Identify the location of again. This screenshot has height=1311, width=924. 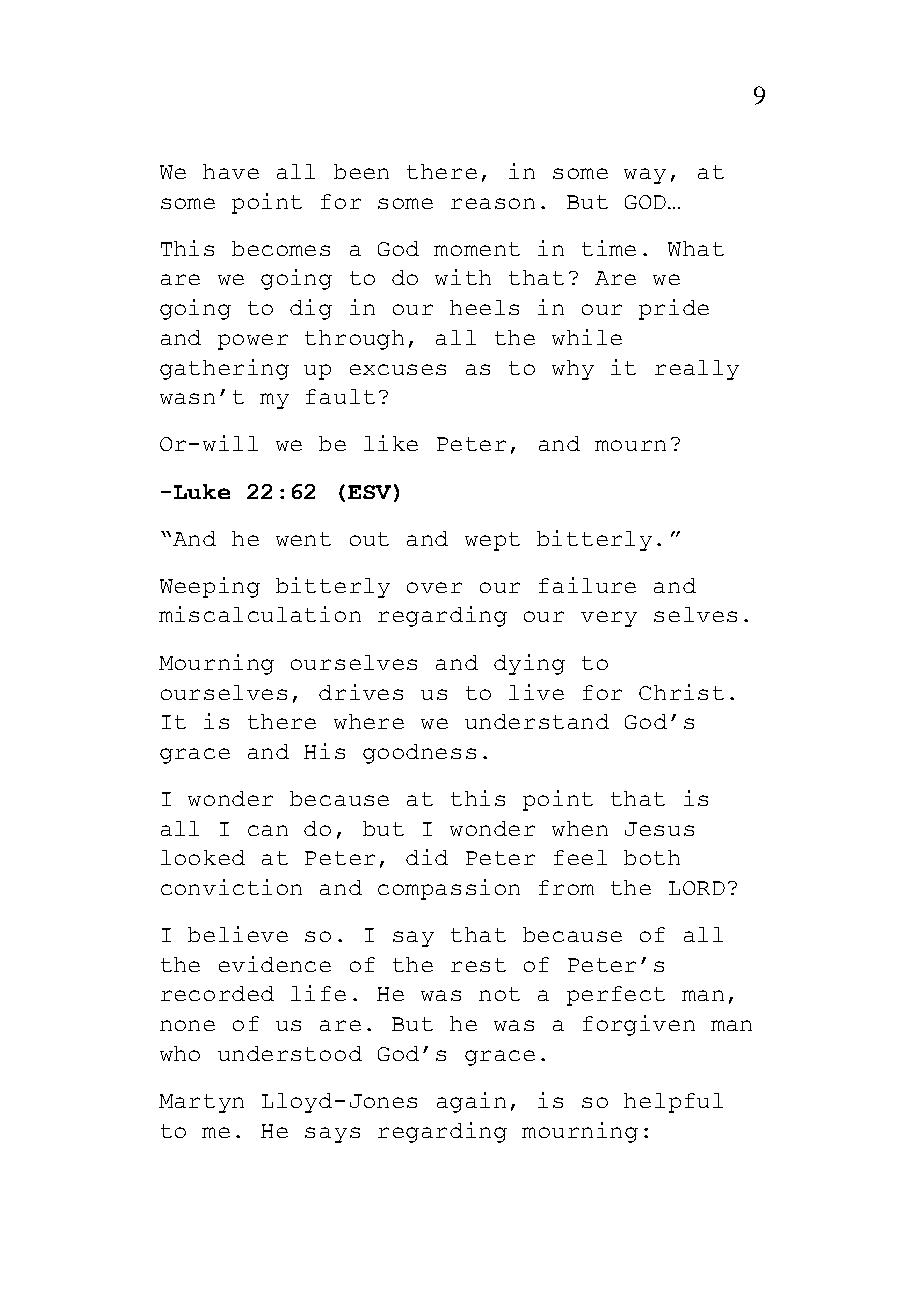
(471, 1102).
